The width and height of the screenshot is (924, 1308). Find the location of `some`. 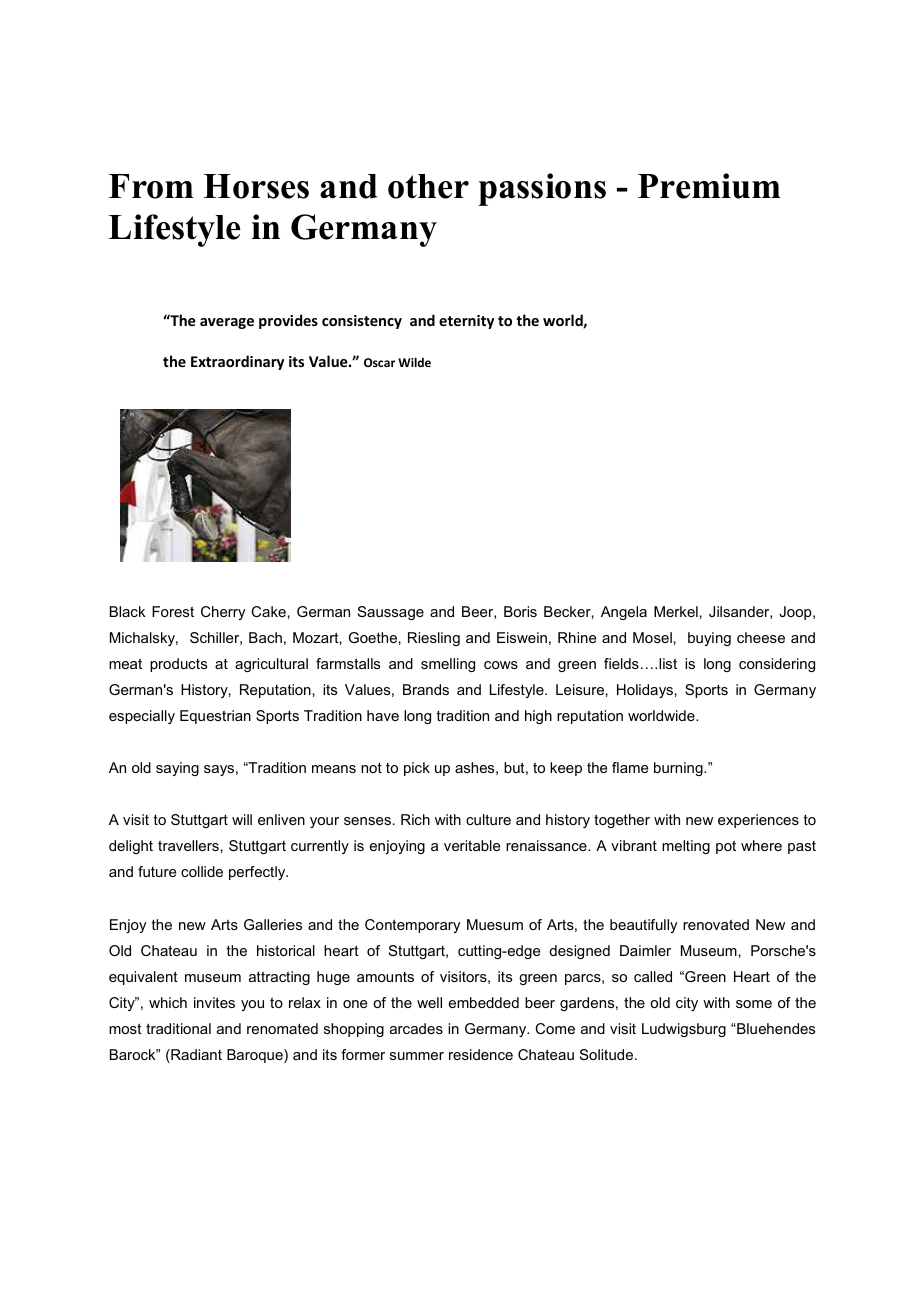

some is located at coordinates (754, 1004).
